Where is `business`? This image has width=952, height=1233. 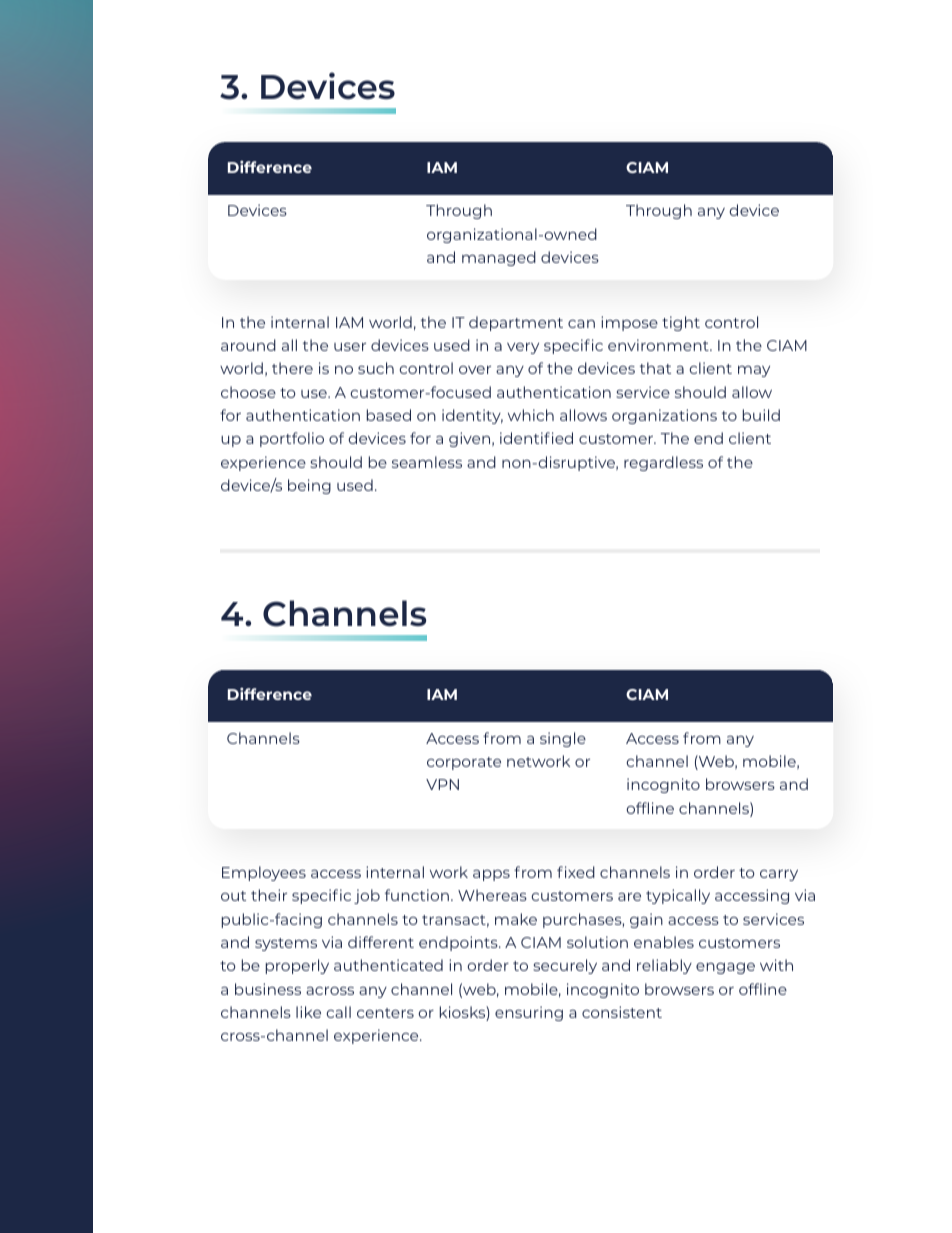
business is located at coordinates (268, 989).
